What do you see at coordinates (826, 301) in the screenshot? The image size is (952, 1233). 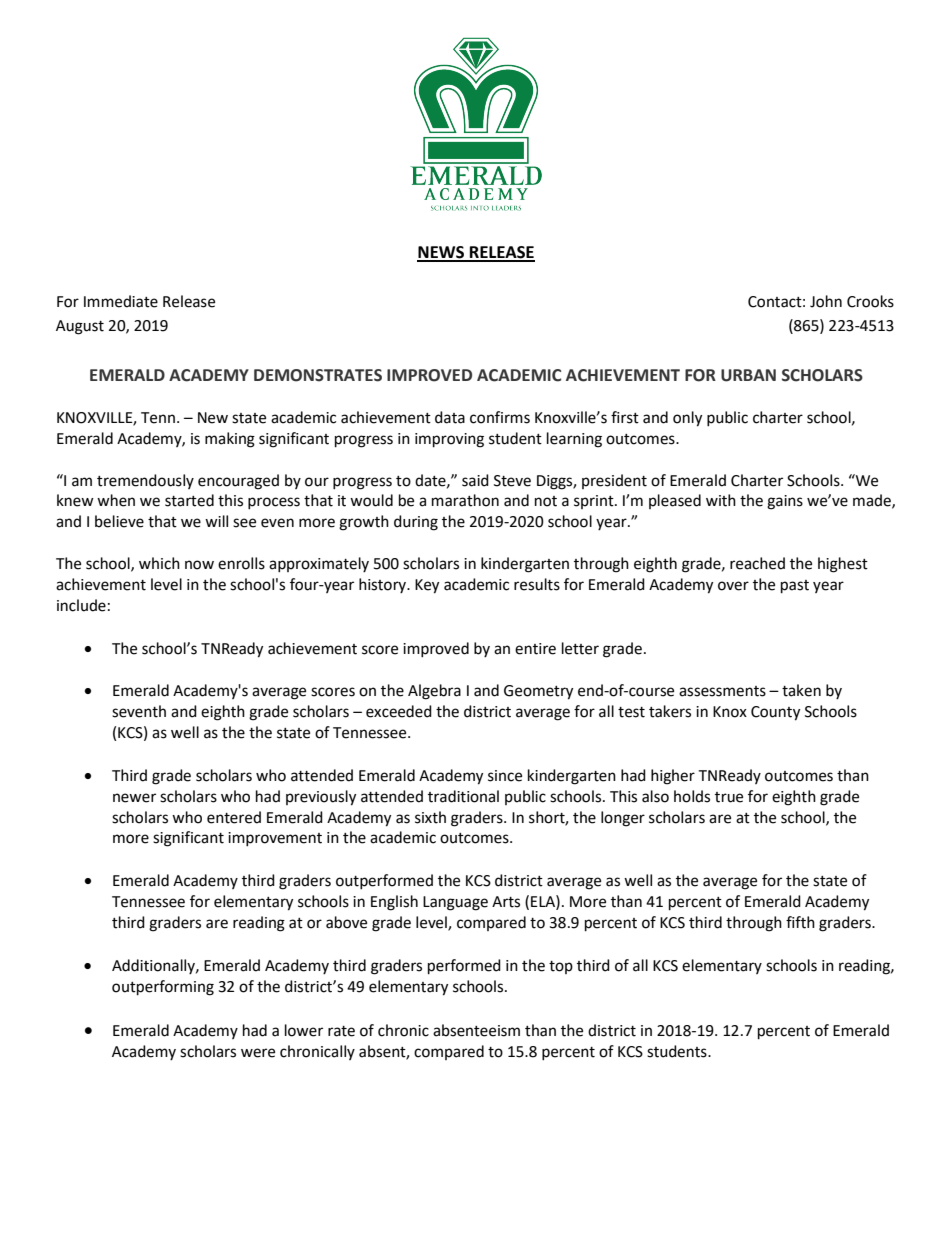 I see `John` at bounding box center [826, 301].
